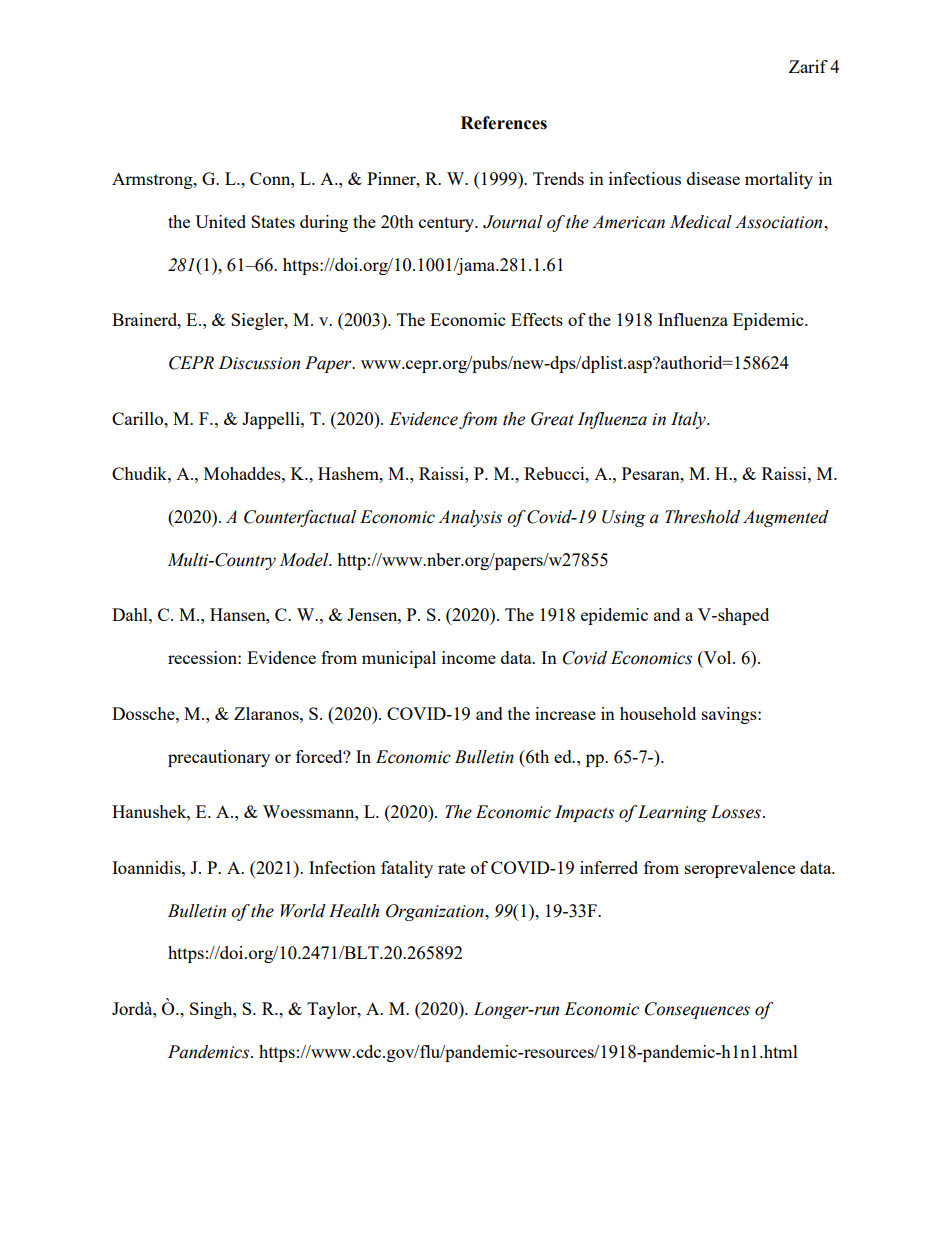 The height and width of the screenshot is (1233, 952). I want to click on Italy, so click(689, 420).
